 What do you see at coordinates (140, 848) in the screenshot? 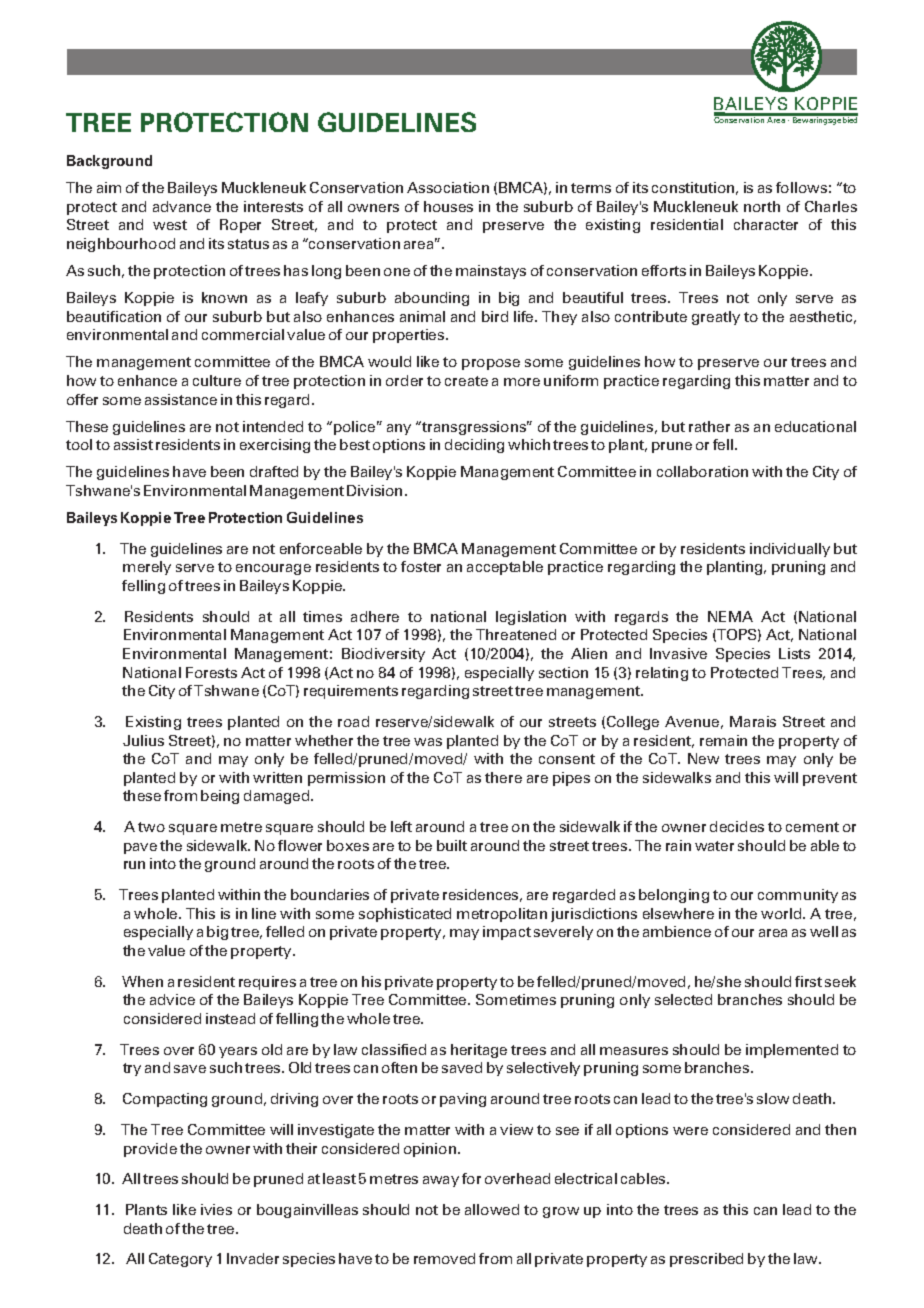
I see `pave` at bounding box center [140, 848].
